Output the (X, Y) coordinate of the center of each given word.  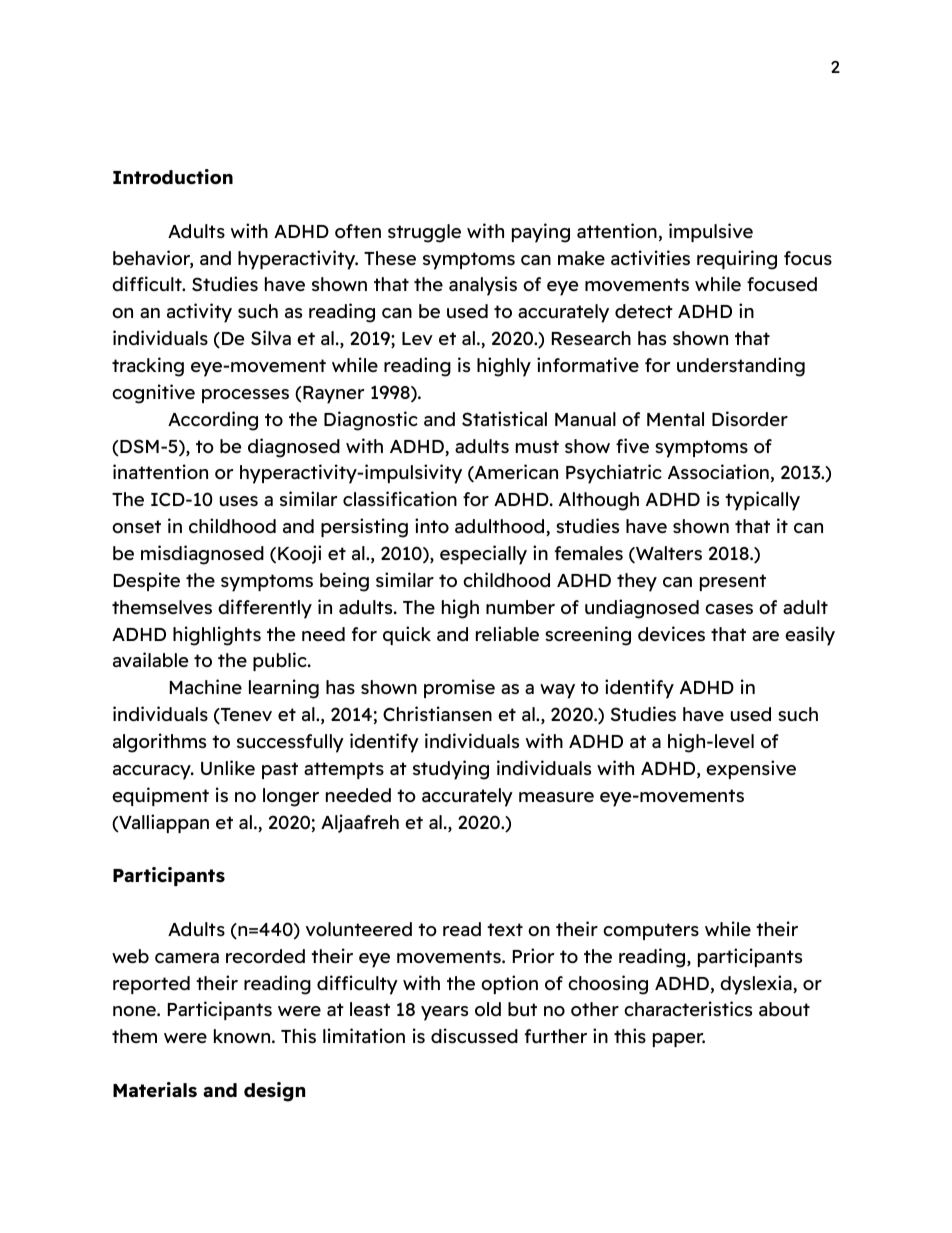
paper (679, 1040)
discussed (474, 1035)
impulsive (711, 232)
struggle (424, 233)
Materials (155, 1089)
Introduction (173, 176)
